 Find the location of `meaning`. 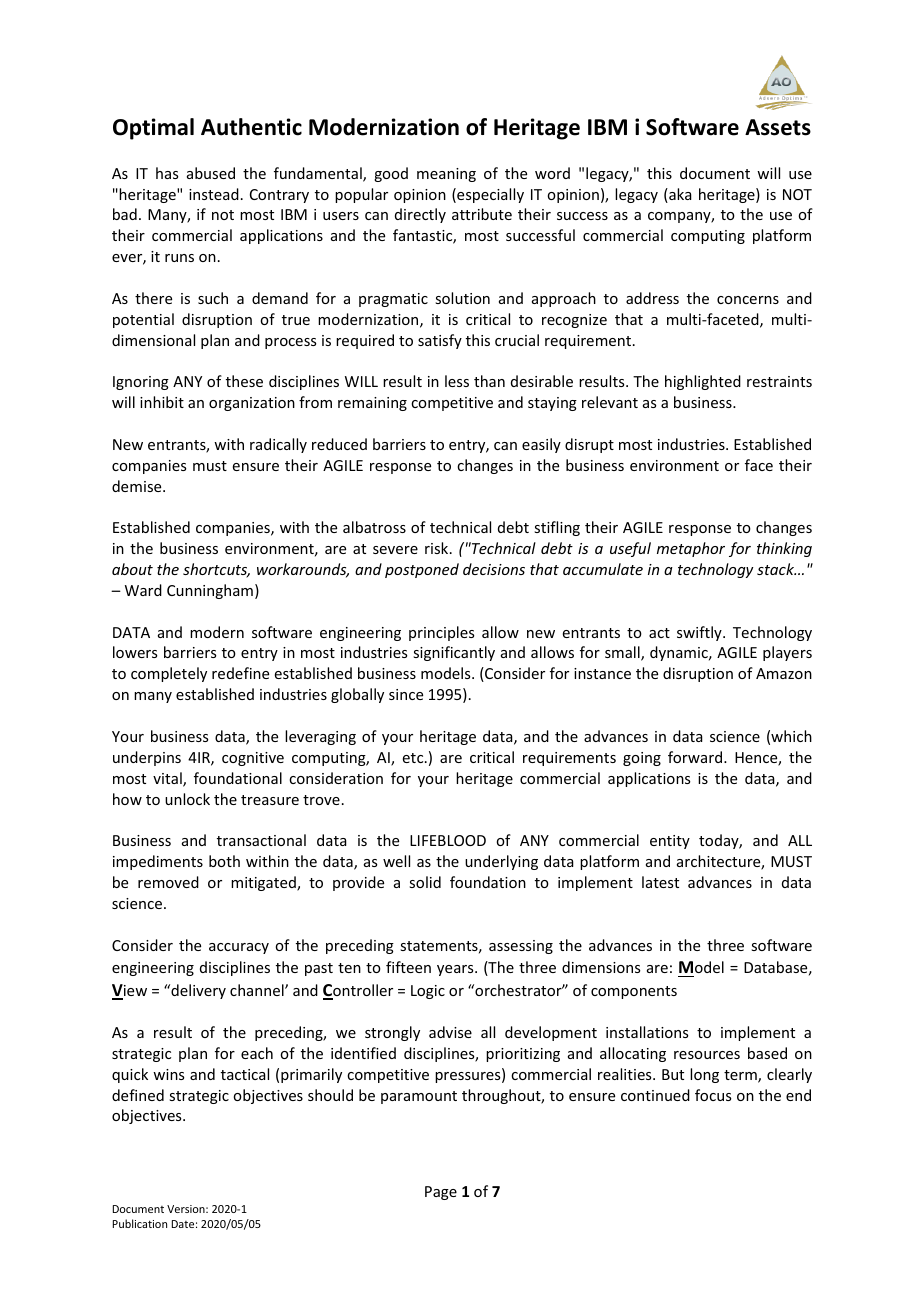

meaning is located at coordinates (446, 175).
